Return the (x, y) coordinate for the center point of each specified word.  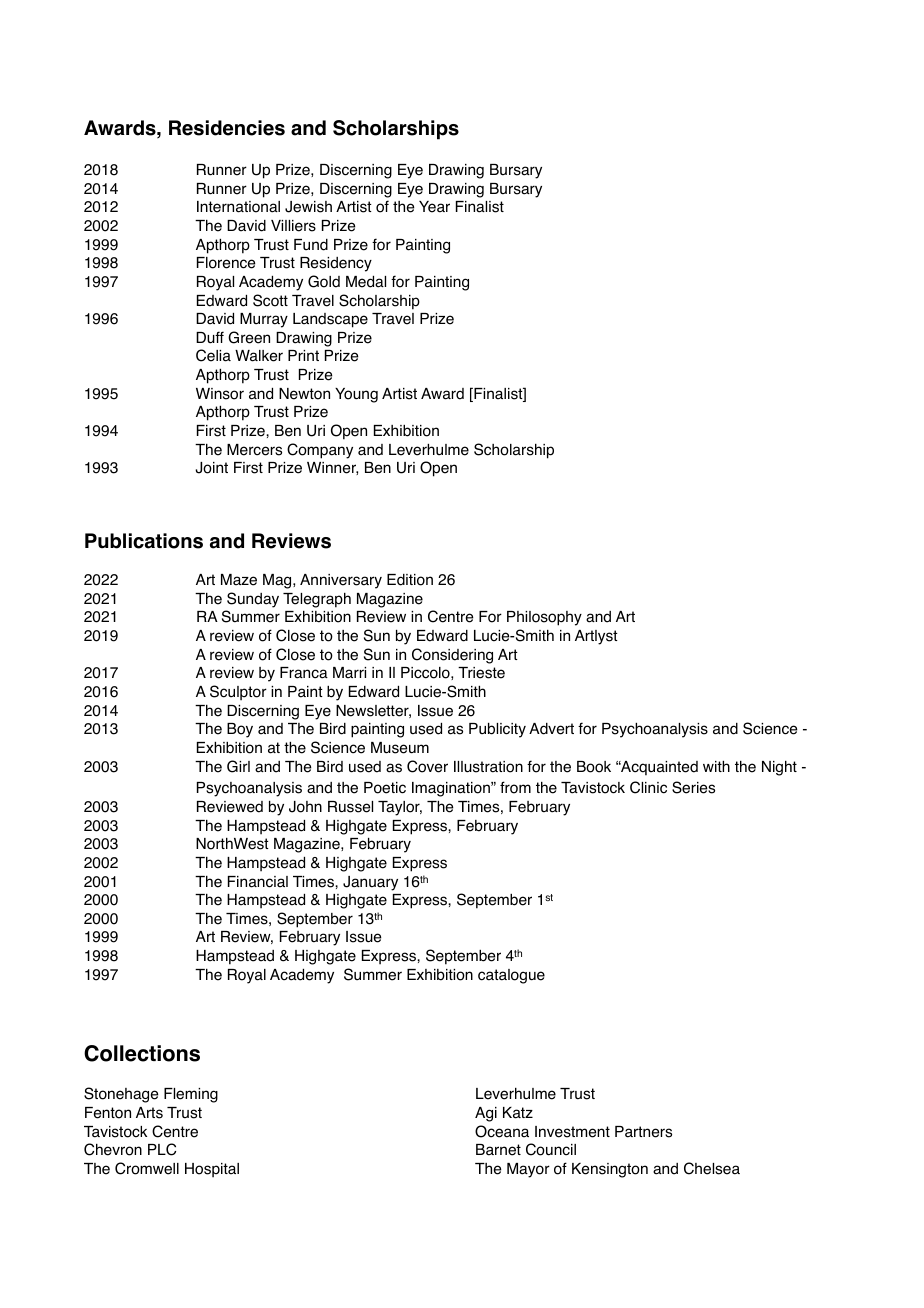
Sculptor (238, 693)
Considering (452, 656)
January (370, 883)
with (716, 766)
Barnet (498, 1150)
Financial (258, 882)
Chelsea (712, 1168)
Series (693, 787)
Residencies (227, 128)
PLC (162, 1149)
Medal (366, 282)
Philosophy (544, 618)
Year (434, 207)
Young (356, 395)
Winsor (220, 394)
